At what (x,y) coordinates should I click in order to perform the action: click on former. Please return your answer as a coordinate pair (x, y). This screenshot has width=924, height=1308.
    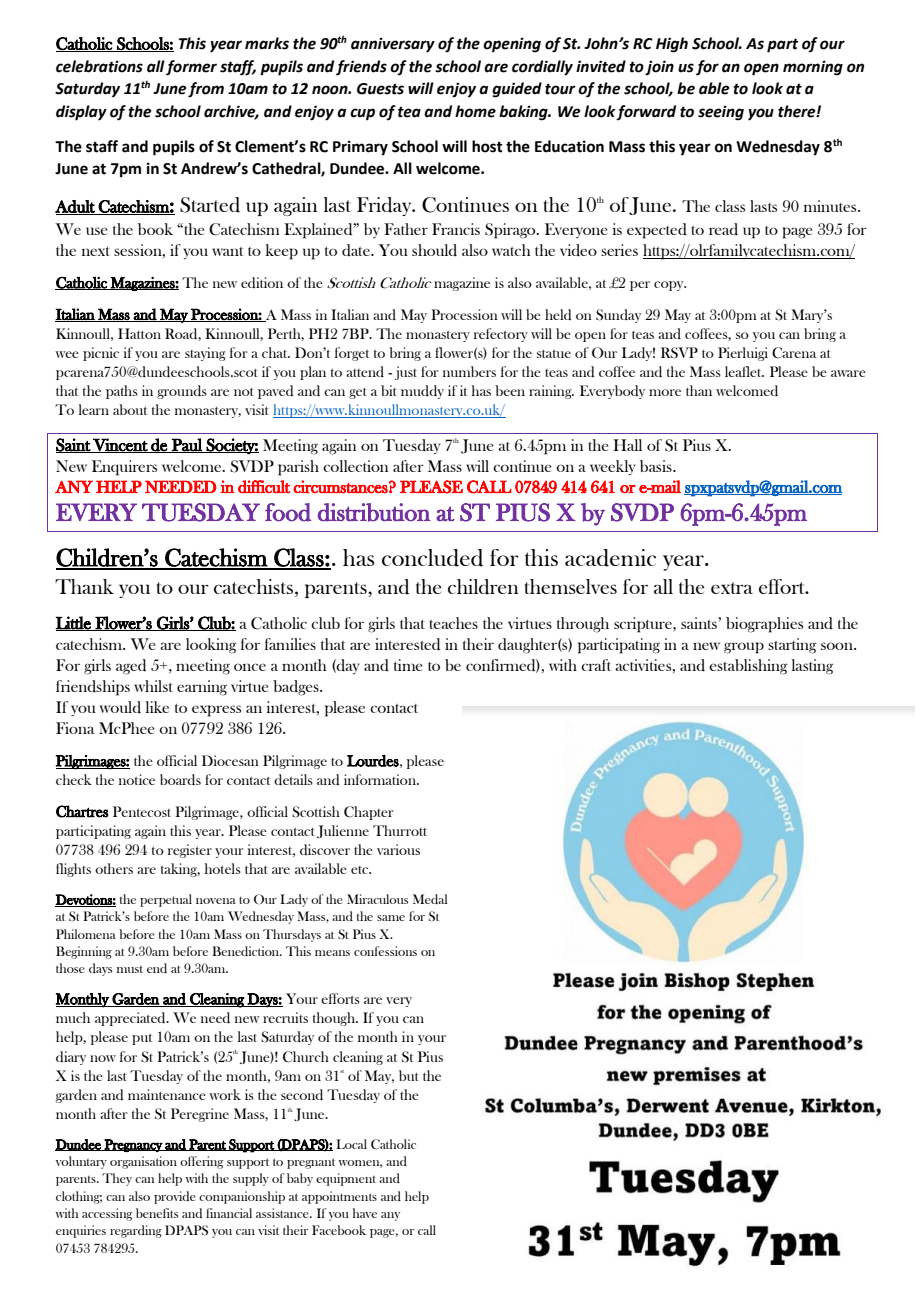
    Looking at the image, I should click on (191, 68).
